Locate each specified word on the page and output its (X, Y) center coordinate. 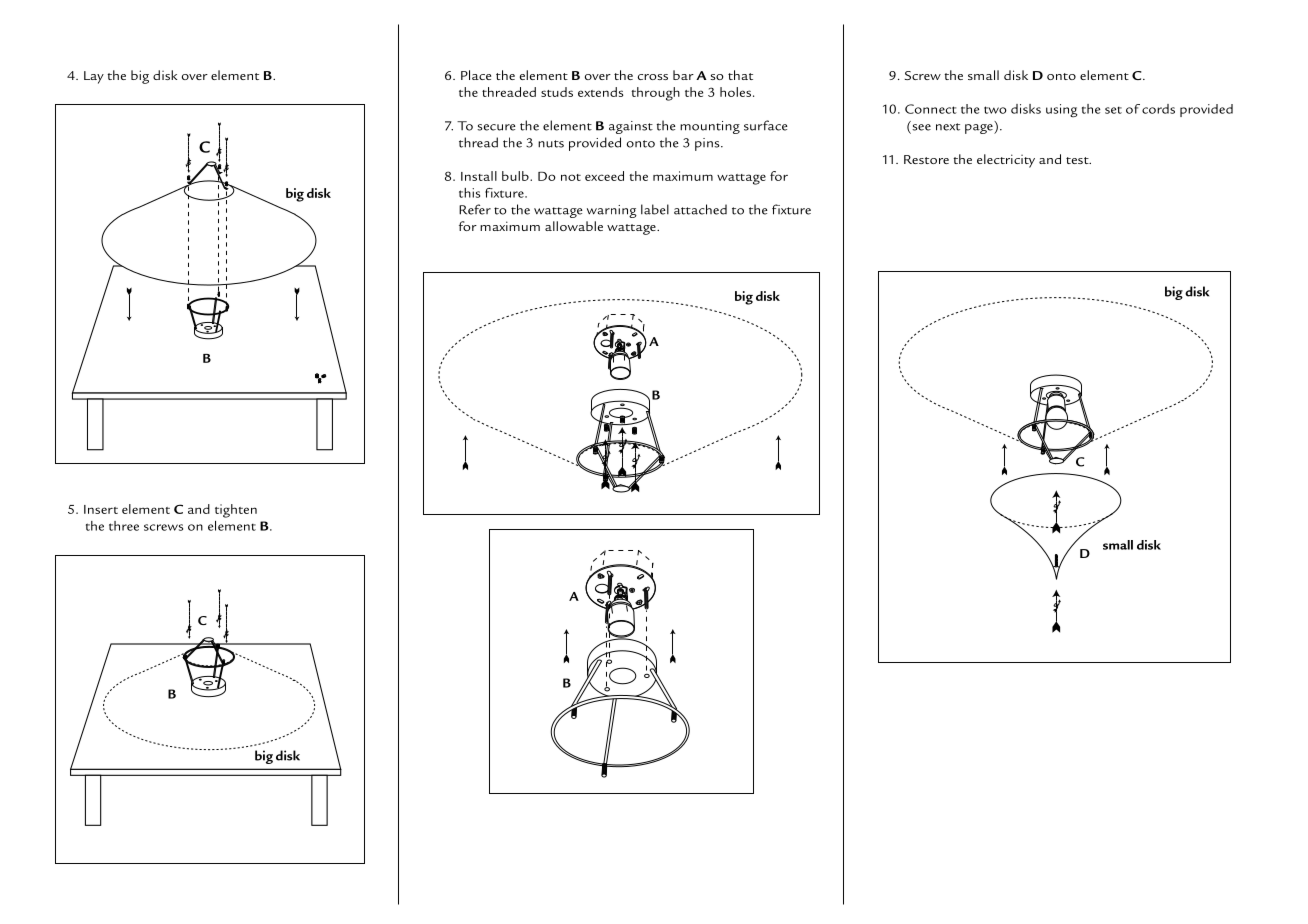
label (655, 209)
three (124, 526)
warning (612, 211)
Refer (475, 209)
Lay (94, 77)
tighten (236, 511)
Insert (101, 509)
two (995, 110)
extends (601, 92)
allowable (574, 226)
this (469, 193)
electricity (1006, 161)
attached (700, 209)
